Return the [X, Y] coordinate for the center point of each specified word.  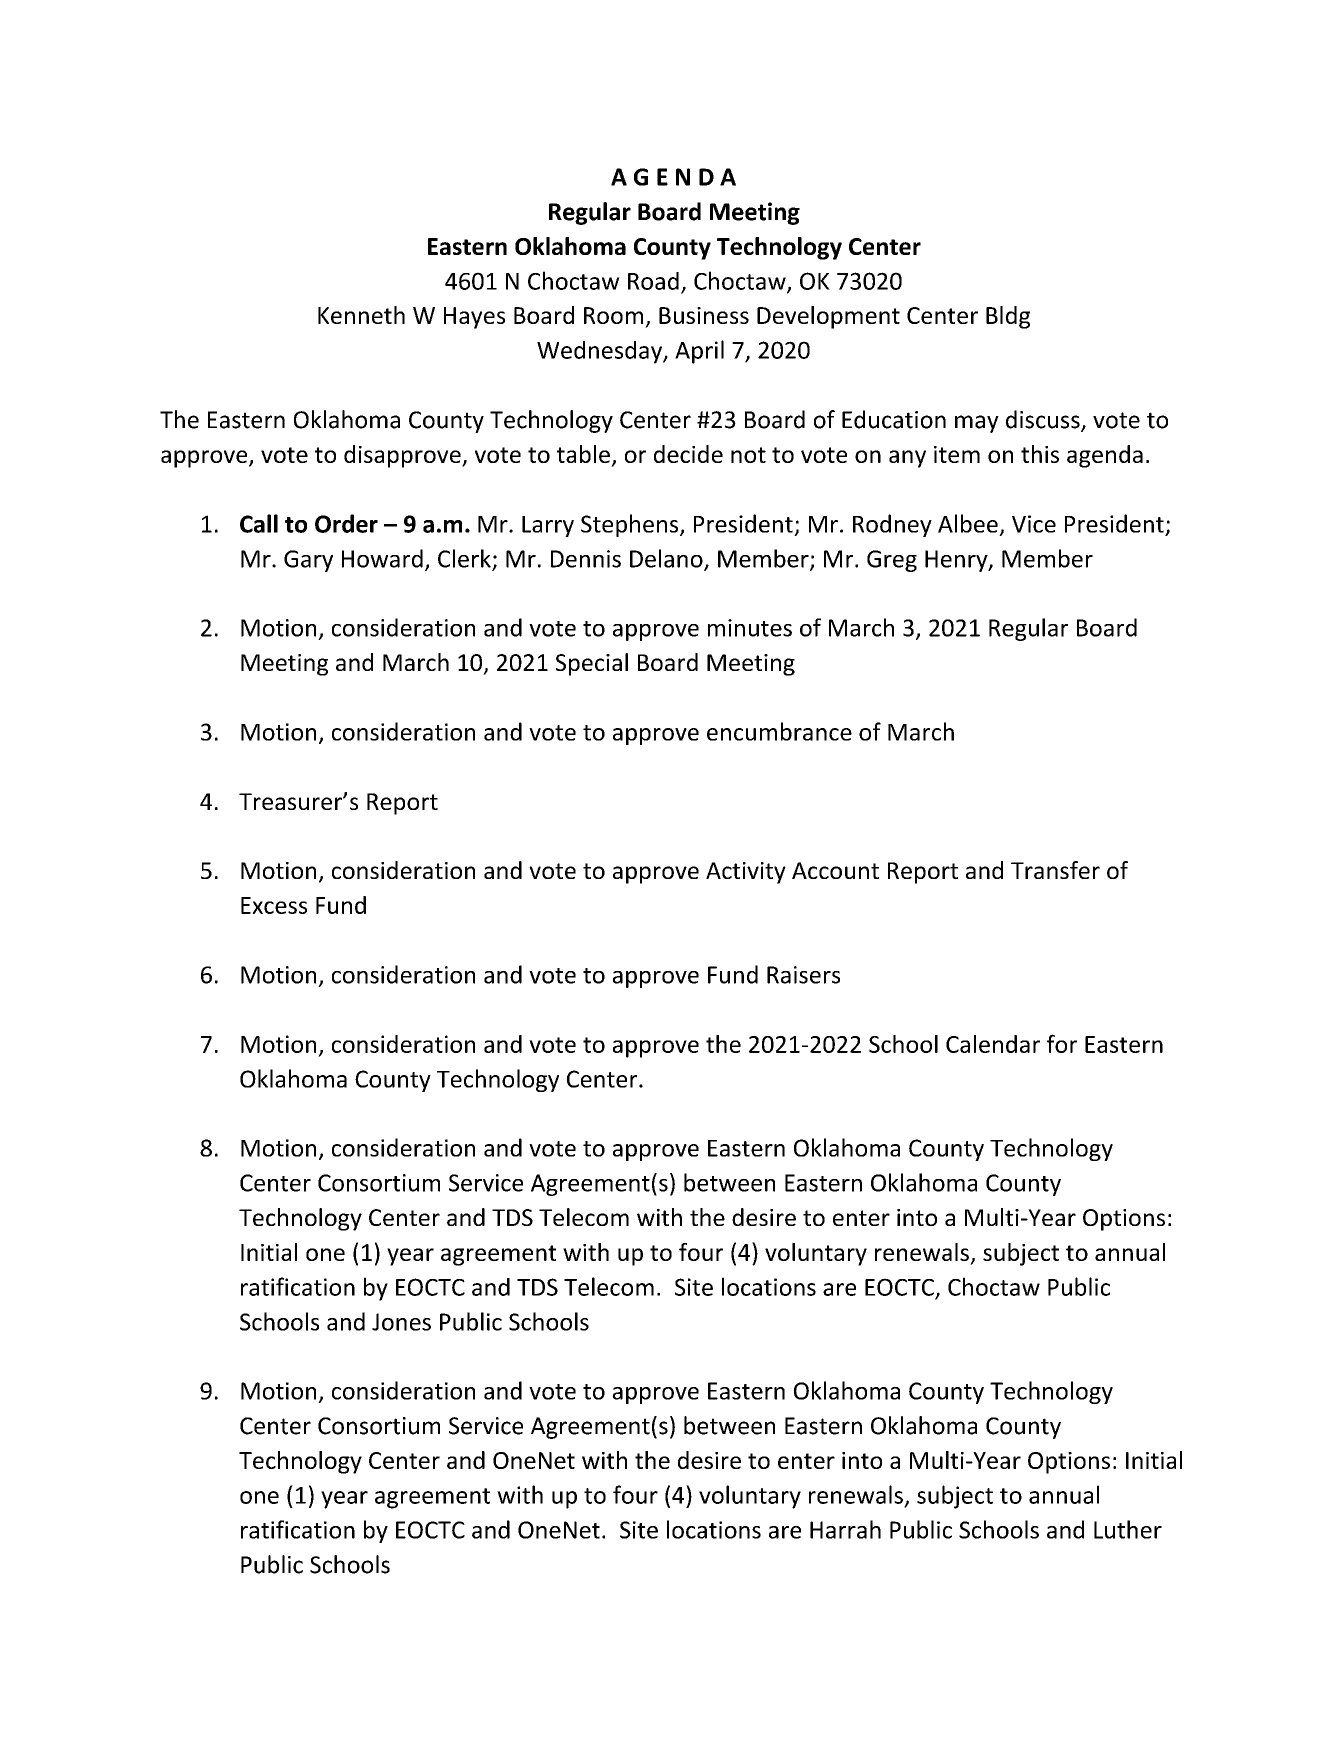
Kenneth [361, 315]
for [1062, 1043]
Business [704, 315]
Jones [401, 1322]
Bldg [1008, 317]
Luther [1128, 1529]
